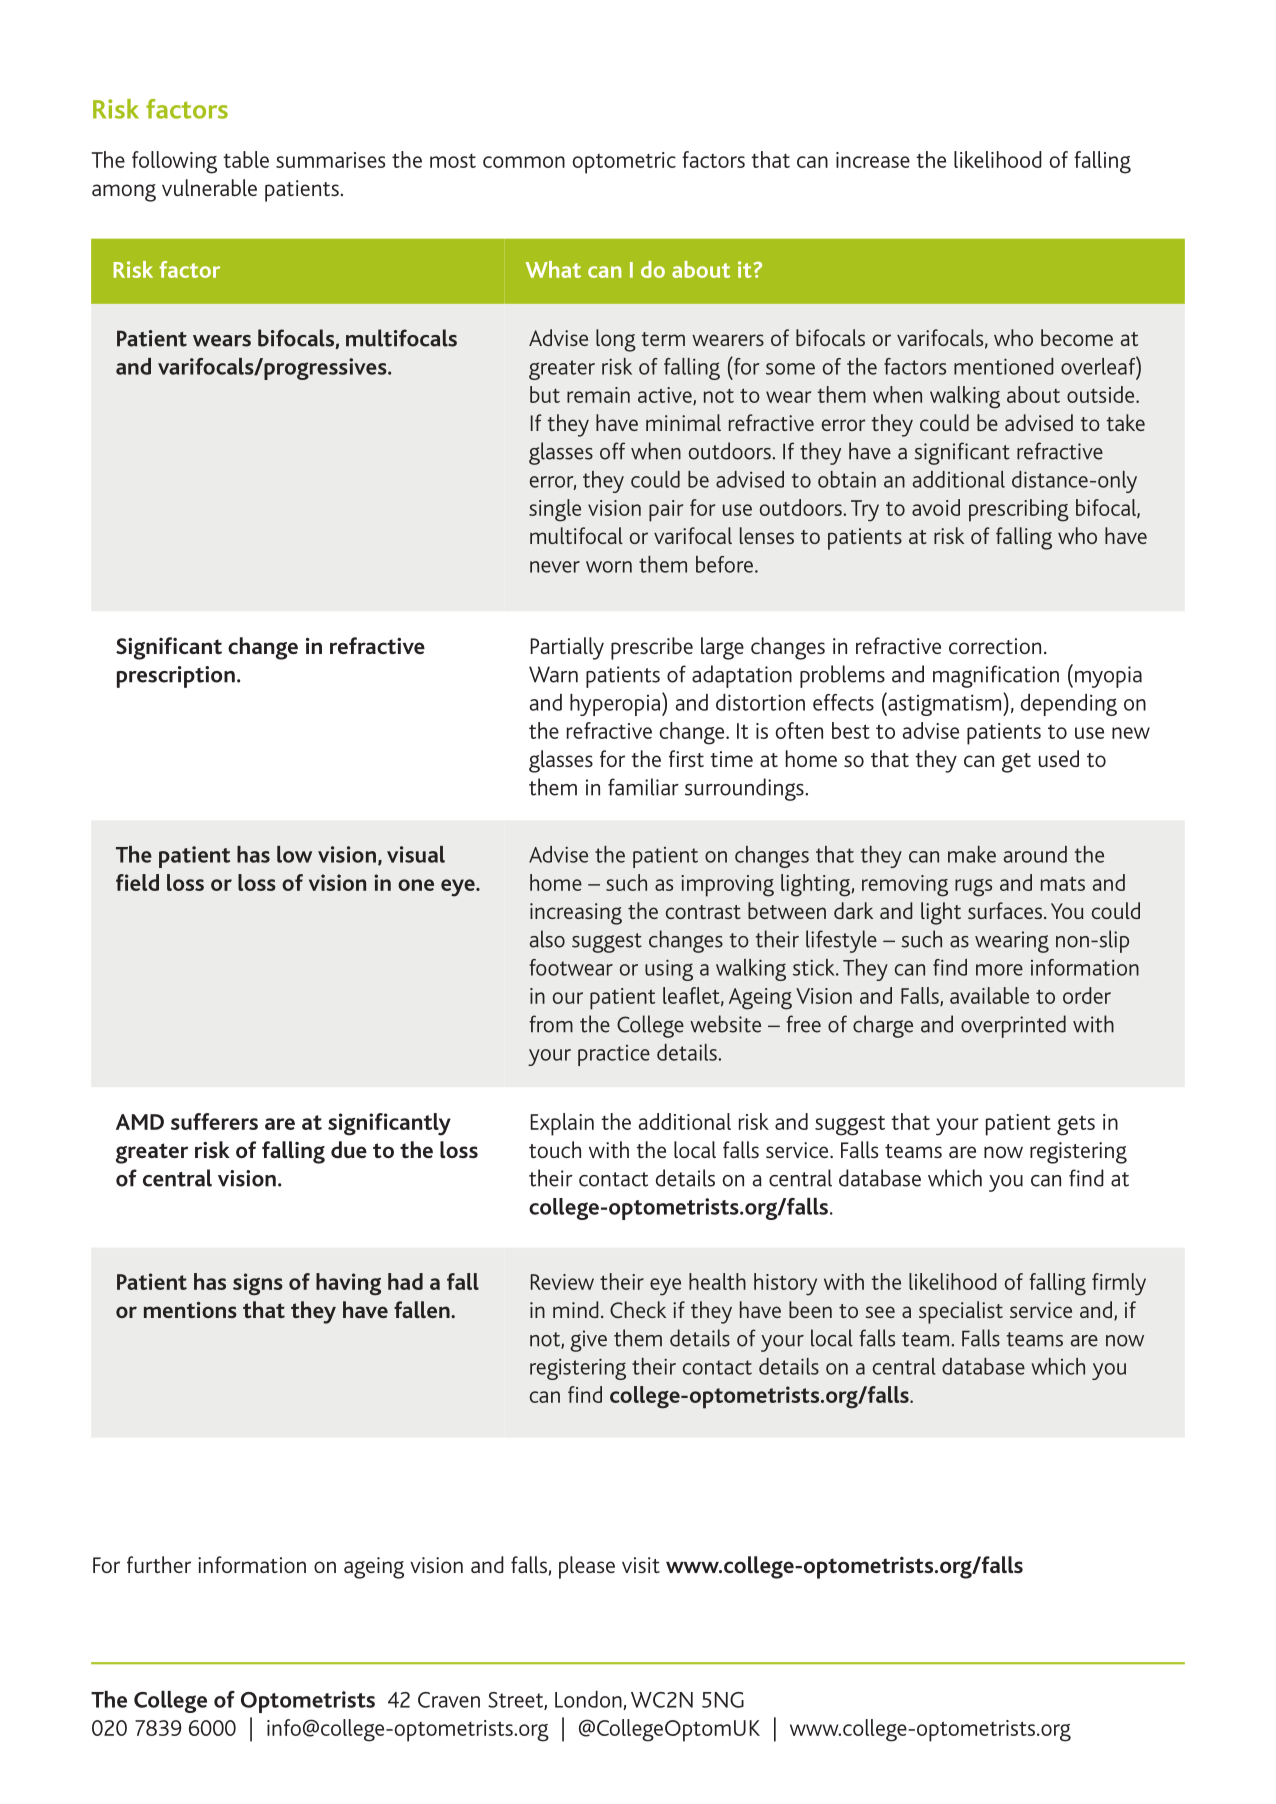 The height and width of the screenshot is (1804, 1276). Describe the element at coordinates (1076, 1125) in the screenshot. I see `gets` at that location.
